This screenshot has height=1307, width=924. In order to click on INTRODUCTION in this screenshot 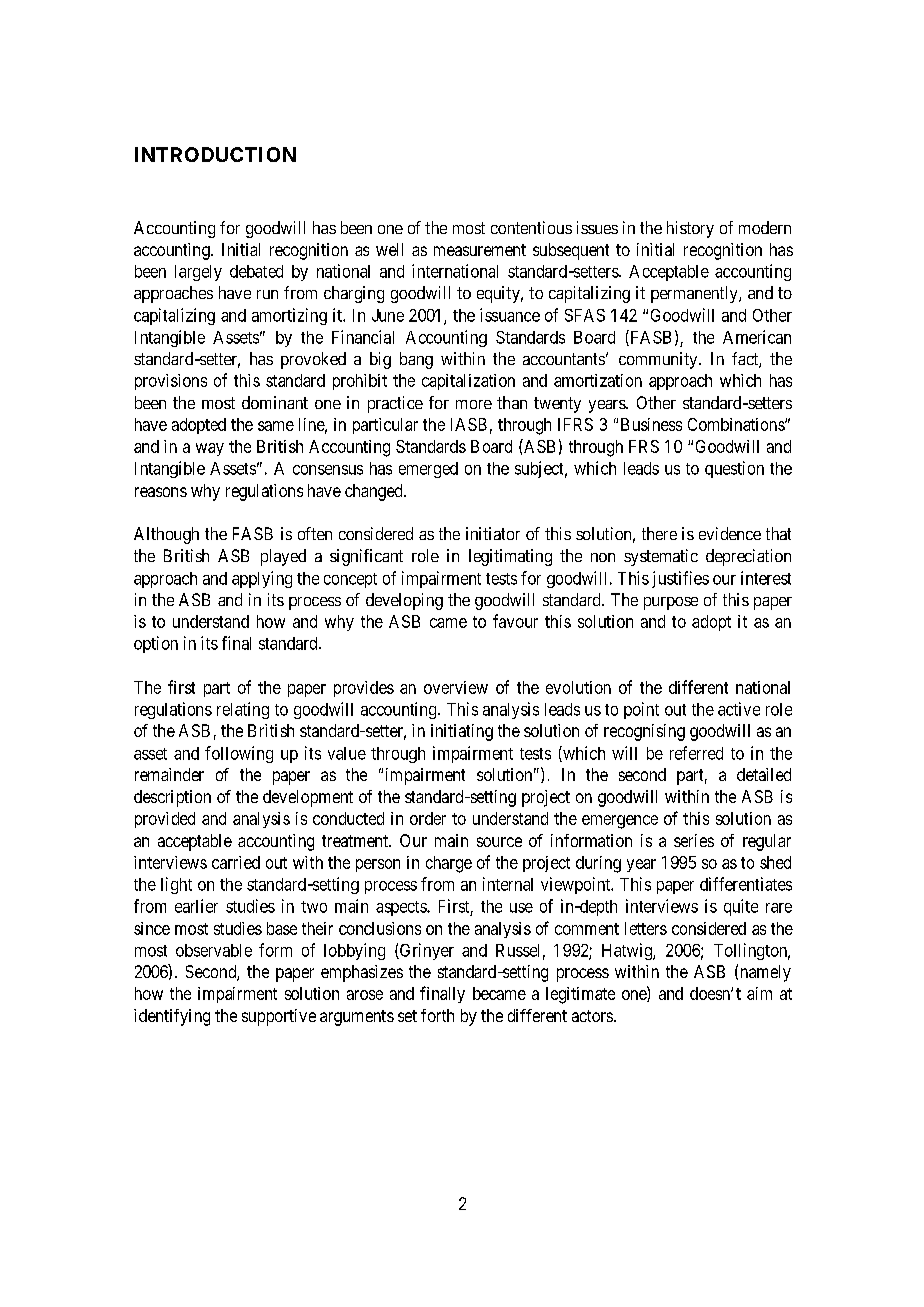, I will do `click(215, 154)`.
